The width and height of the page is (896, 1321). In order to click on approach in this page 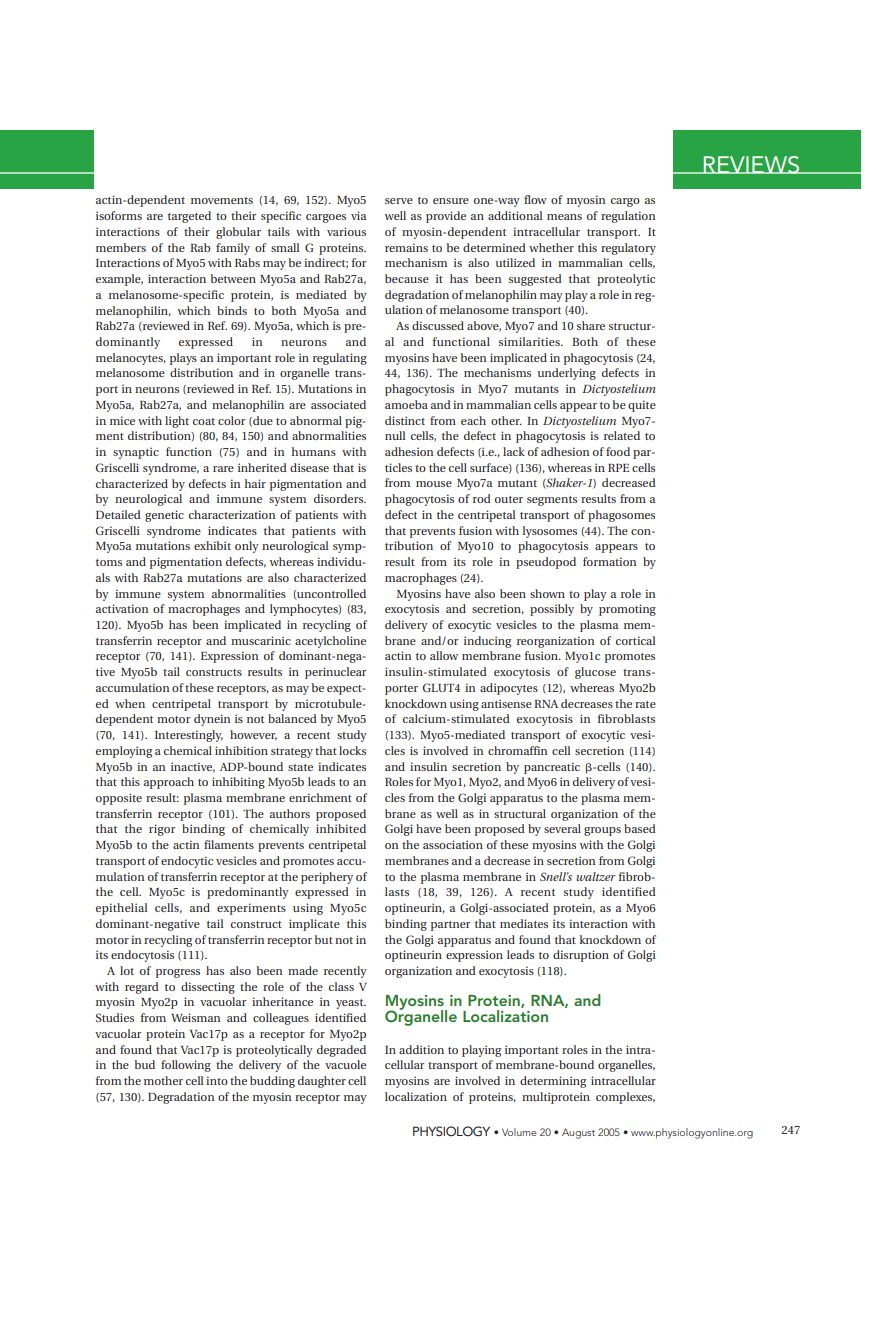, I will do `click(169, 783)`.
